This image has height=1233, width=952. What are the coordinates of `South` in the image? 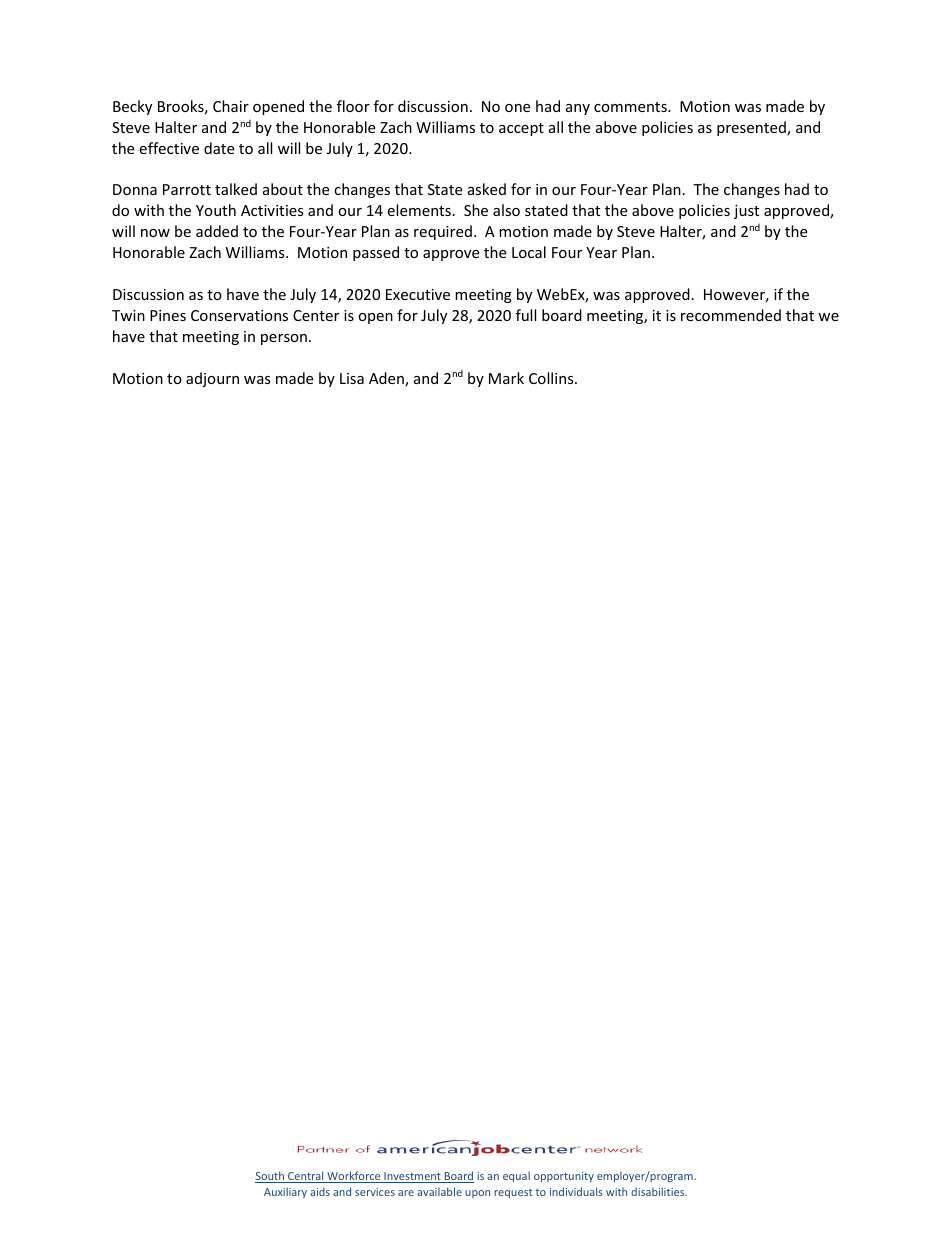 It's located at (270, 1177).
